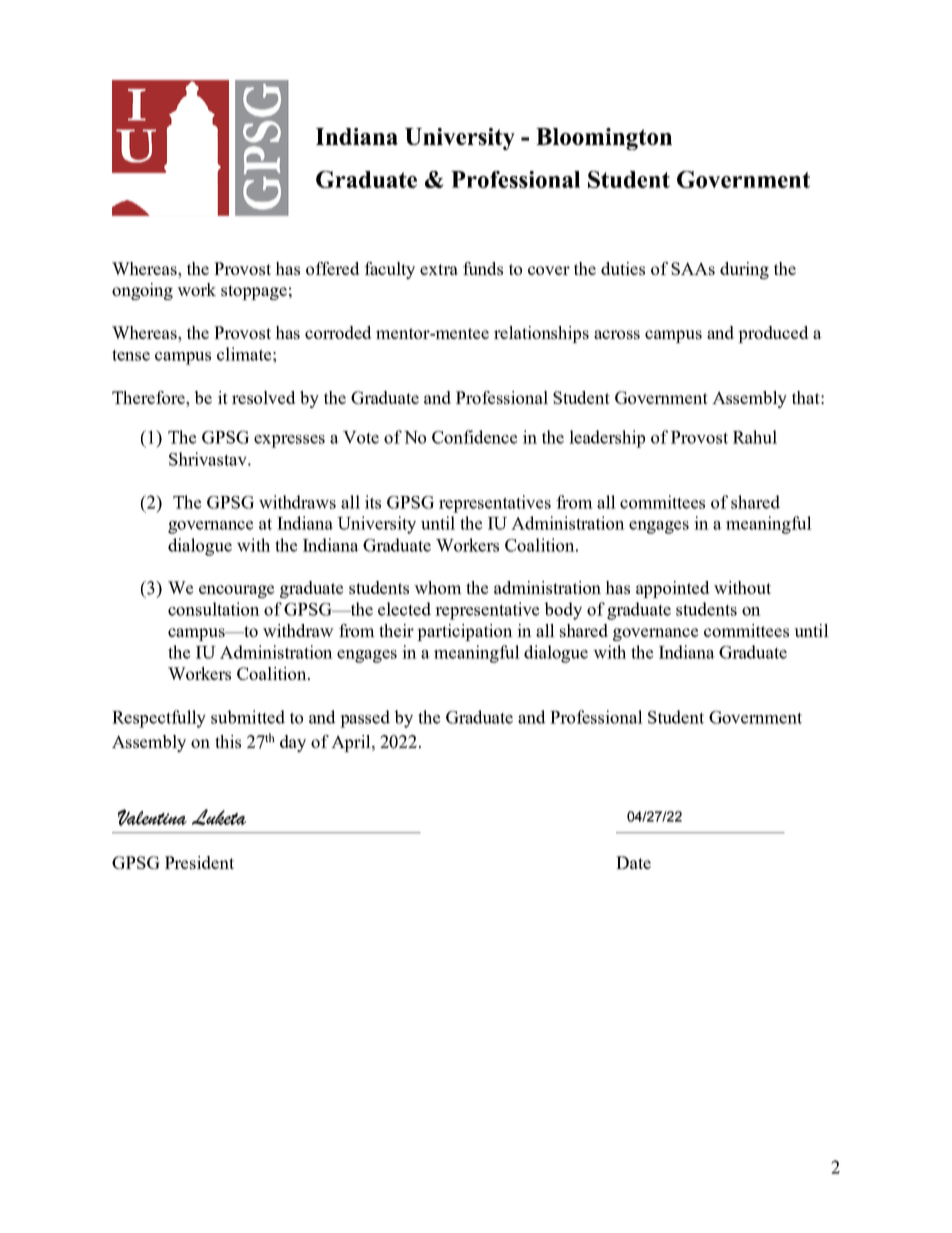  Describe the element at coordinates (352, 743) in the page. I see `April` at that location.
